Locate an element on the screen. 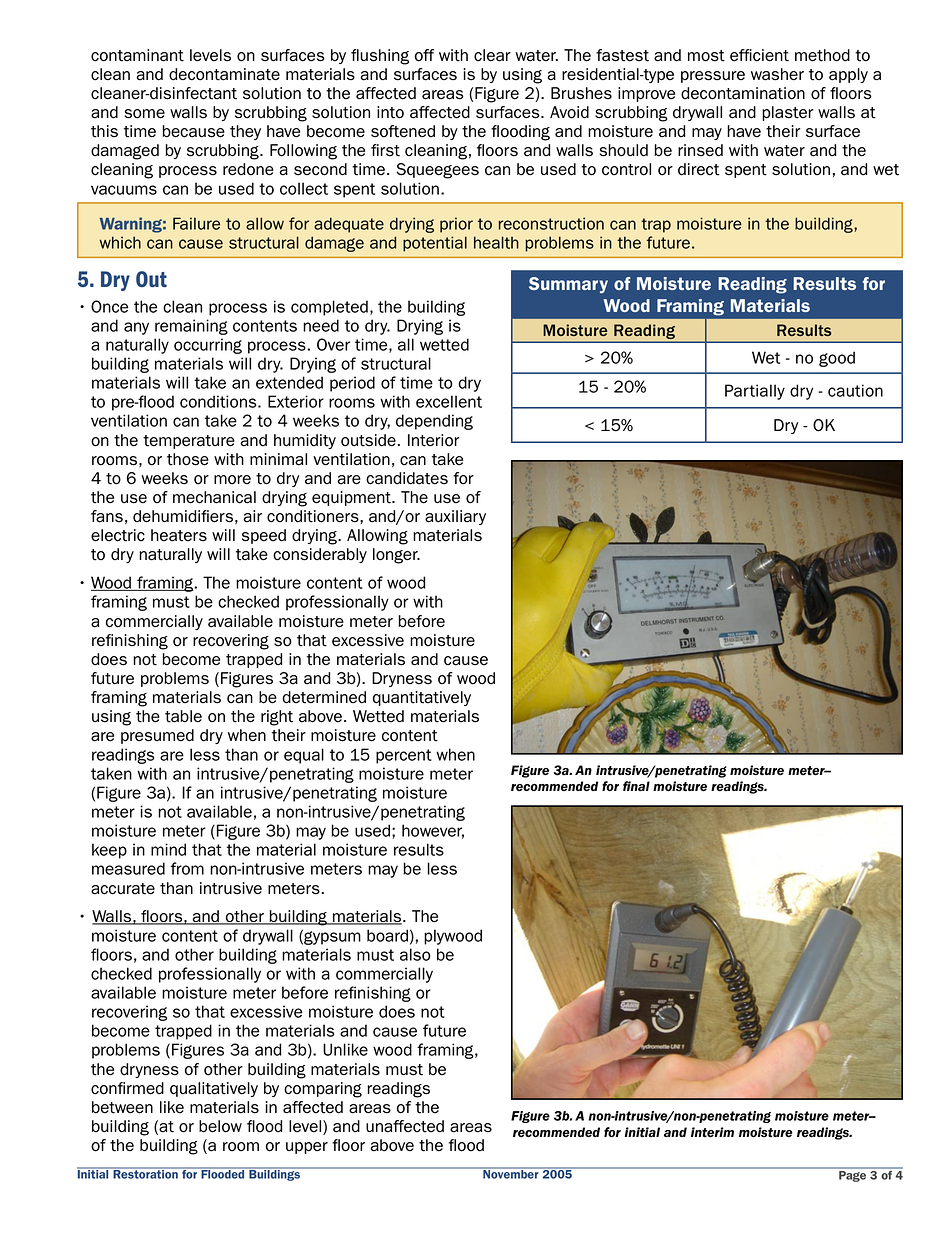 This screenshot has width=952, height=1233. November is located at coordinates (511, 1173).
